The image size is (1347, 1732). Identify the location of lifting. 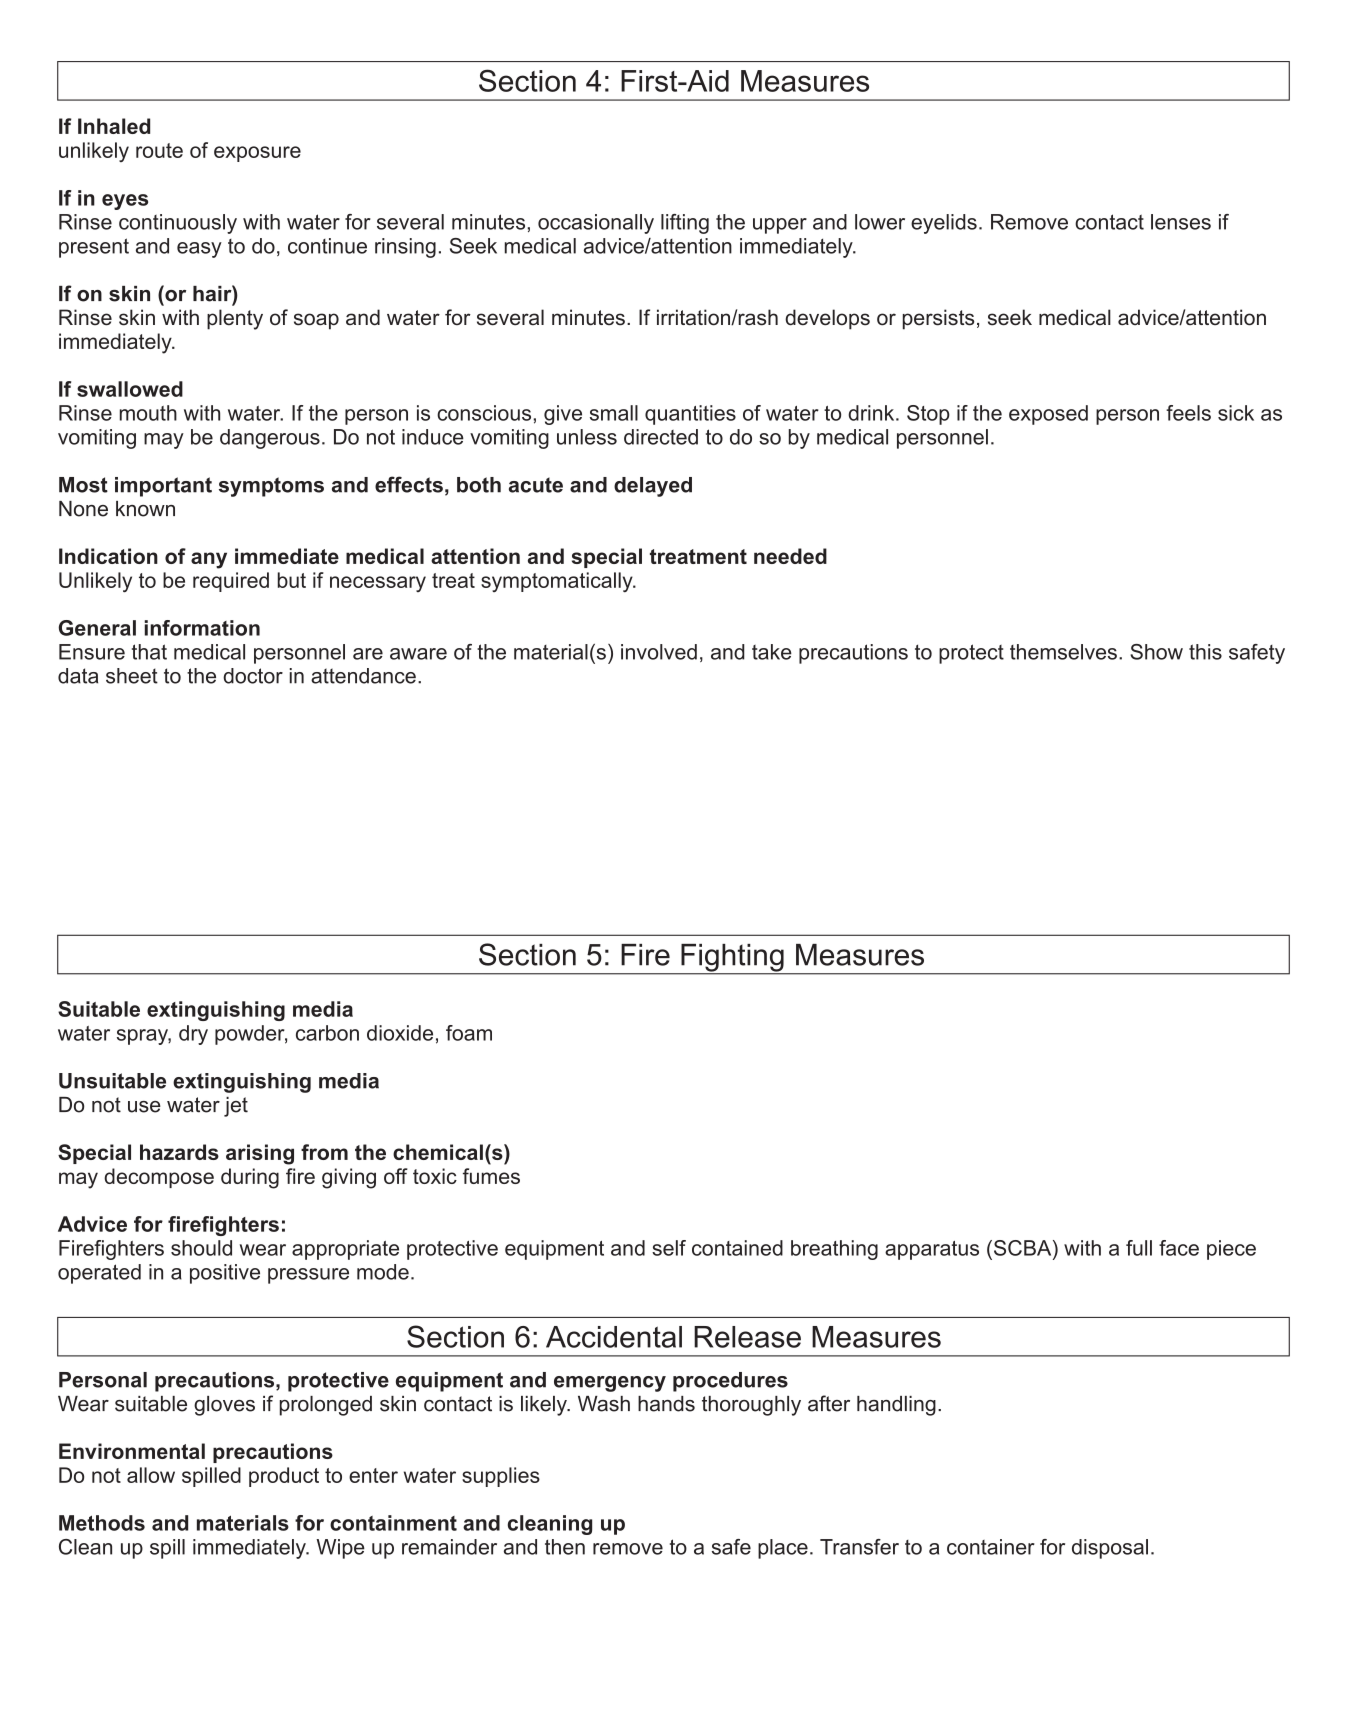
(685, 224).
